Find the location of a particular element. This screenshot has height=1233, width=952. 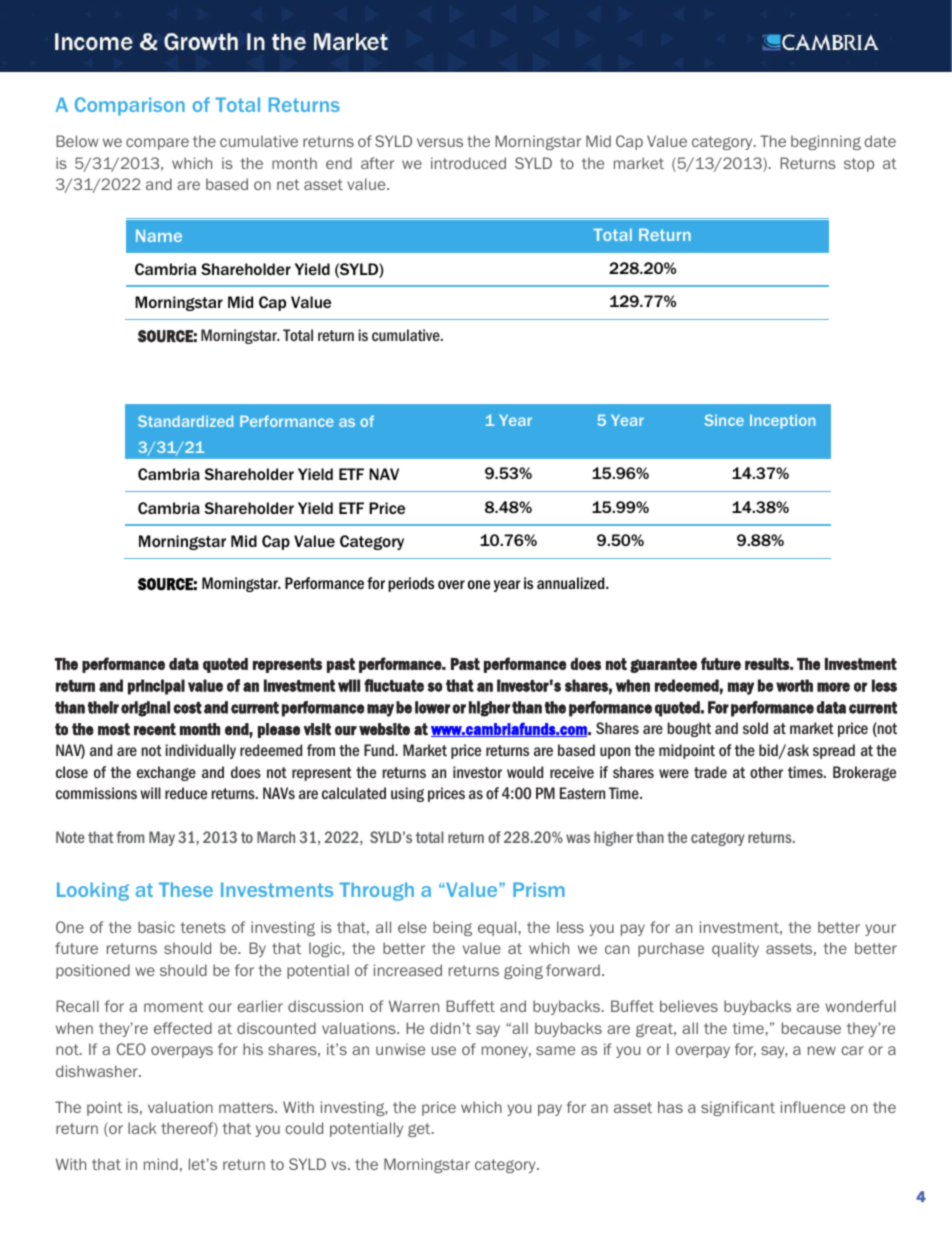

get is located at coordinates (420, 1130).
